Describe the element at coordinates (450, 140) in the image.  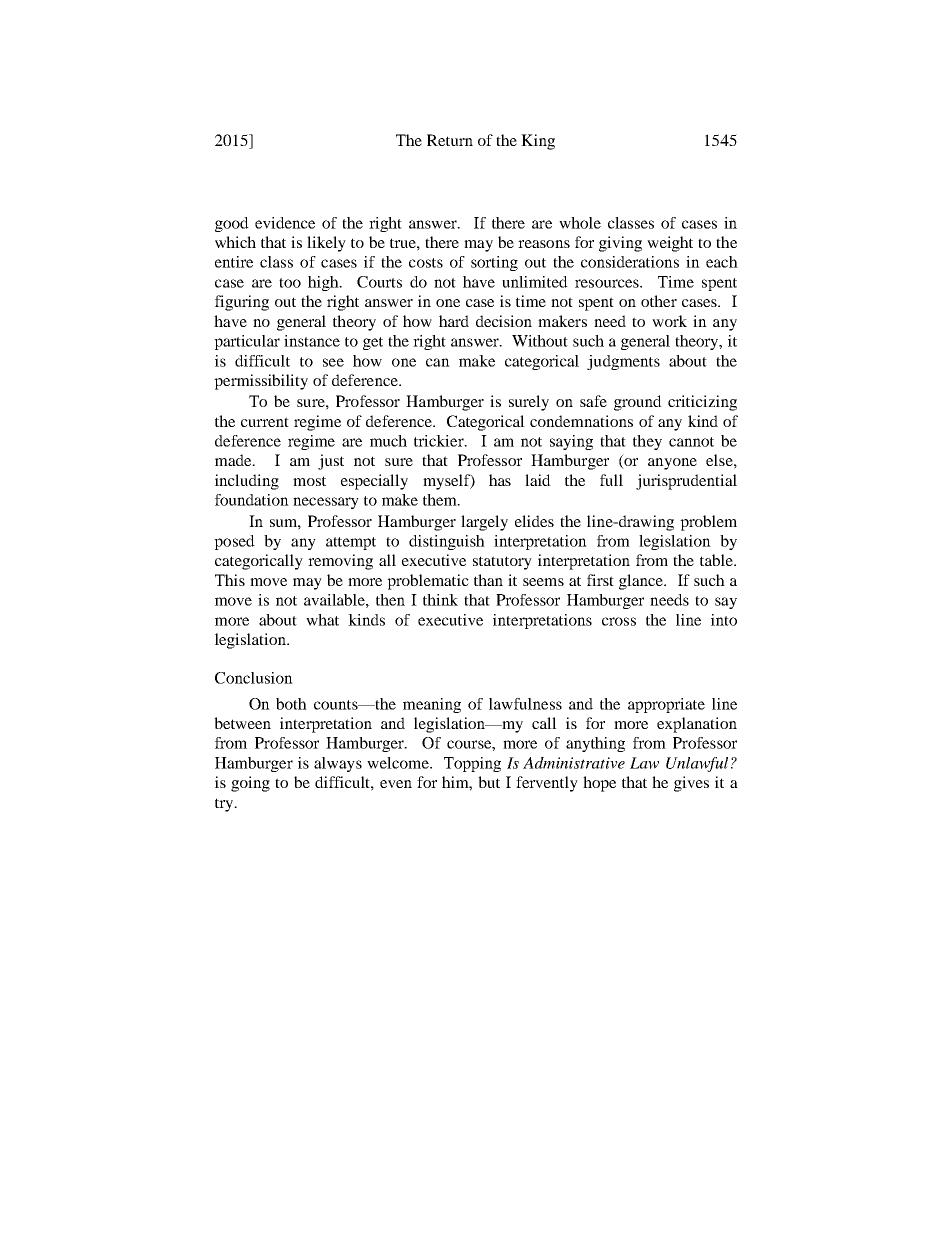
I see `Return` at that location.
